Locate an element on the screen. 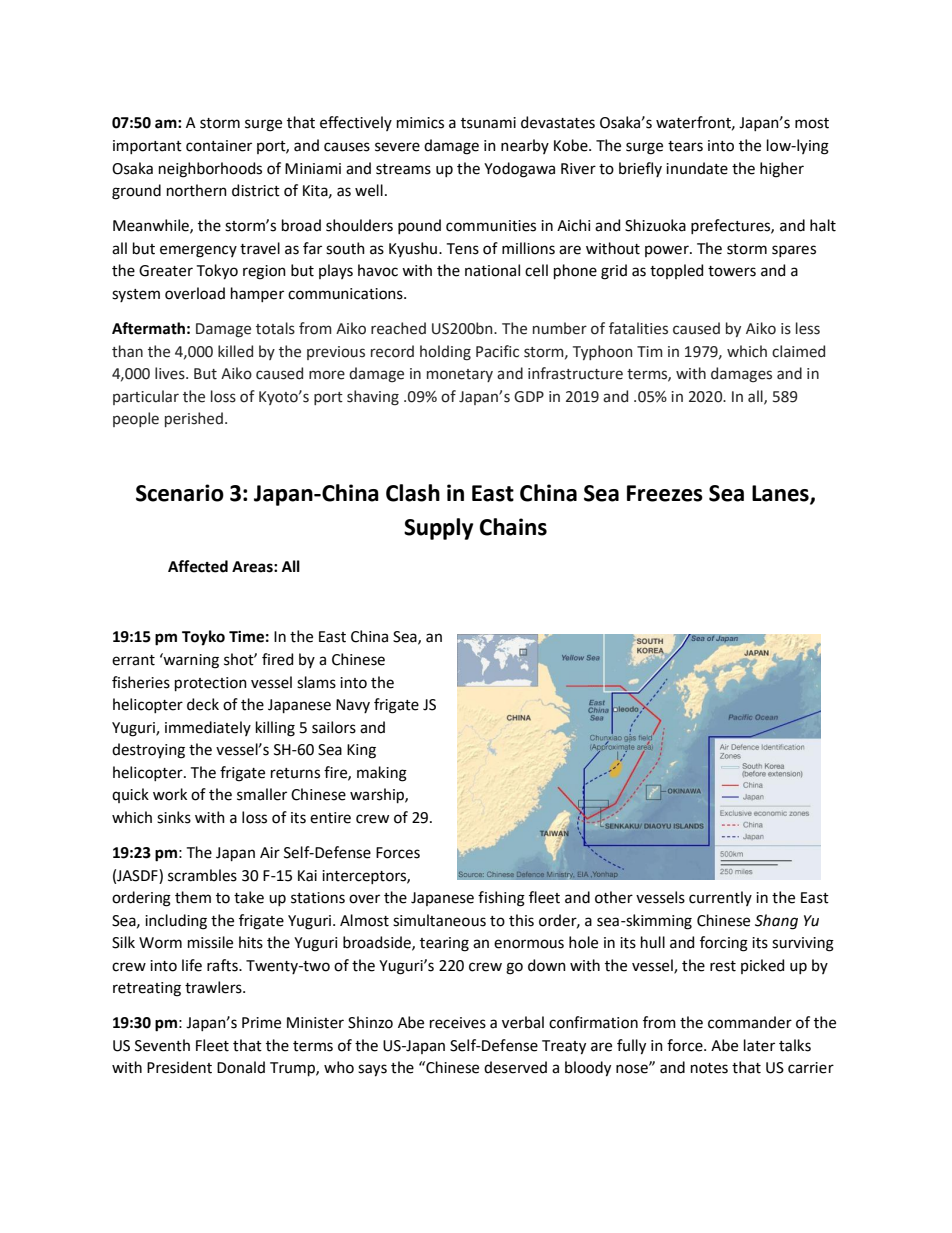  receives is located at coordinates (458, 1023).
